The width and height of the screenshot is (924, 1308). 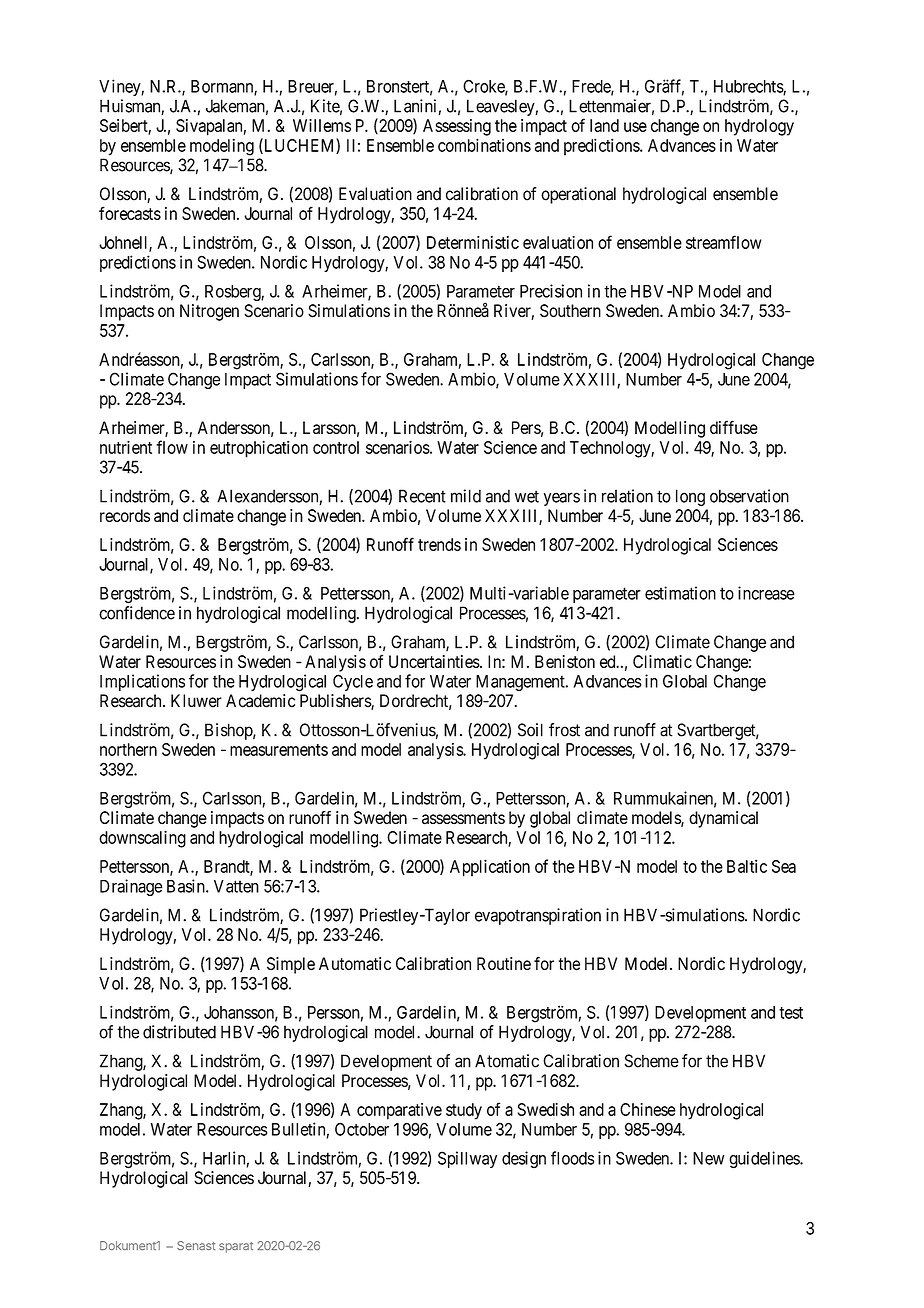 I want to click on Kluwer, so click(x=196, y=701).
